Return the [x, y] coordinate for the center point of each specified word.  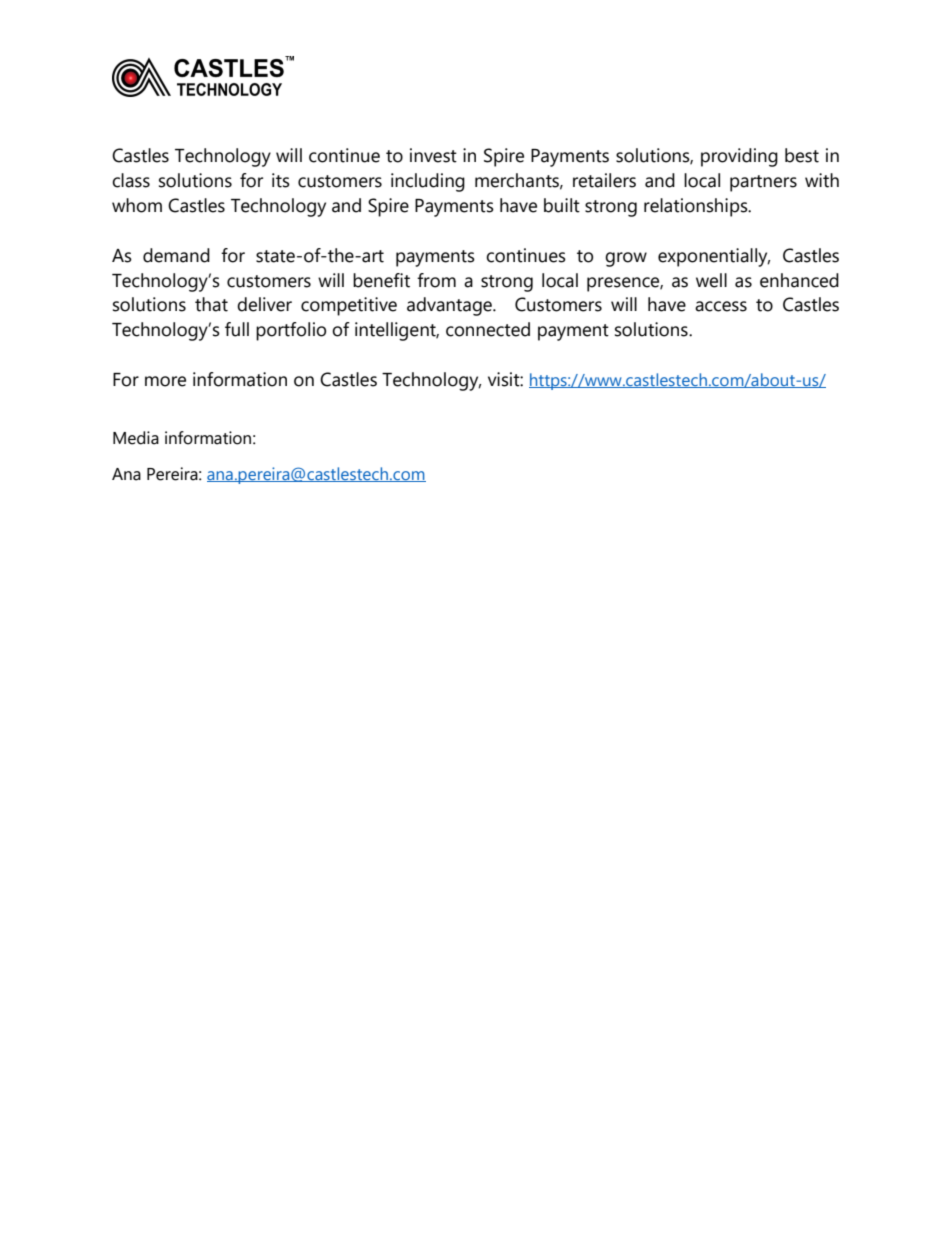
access [721, 306]
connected [488, 329]
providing [739, 157]
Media [136, 438]
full [237, 329]
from [436, 280]
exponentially [714, 257]
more [165, 381]
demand [176, 255]
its [281, 180]
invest [433, 155]
